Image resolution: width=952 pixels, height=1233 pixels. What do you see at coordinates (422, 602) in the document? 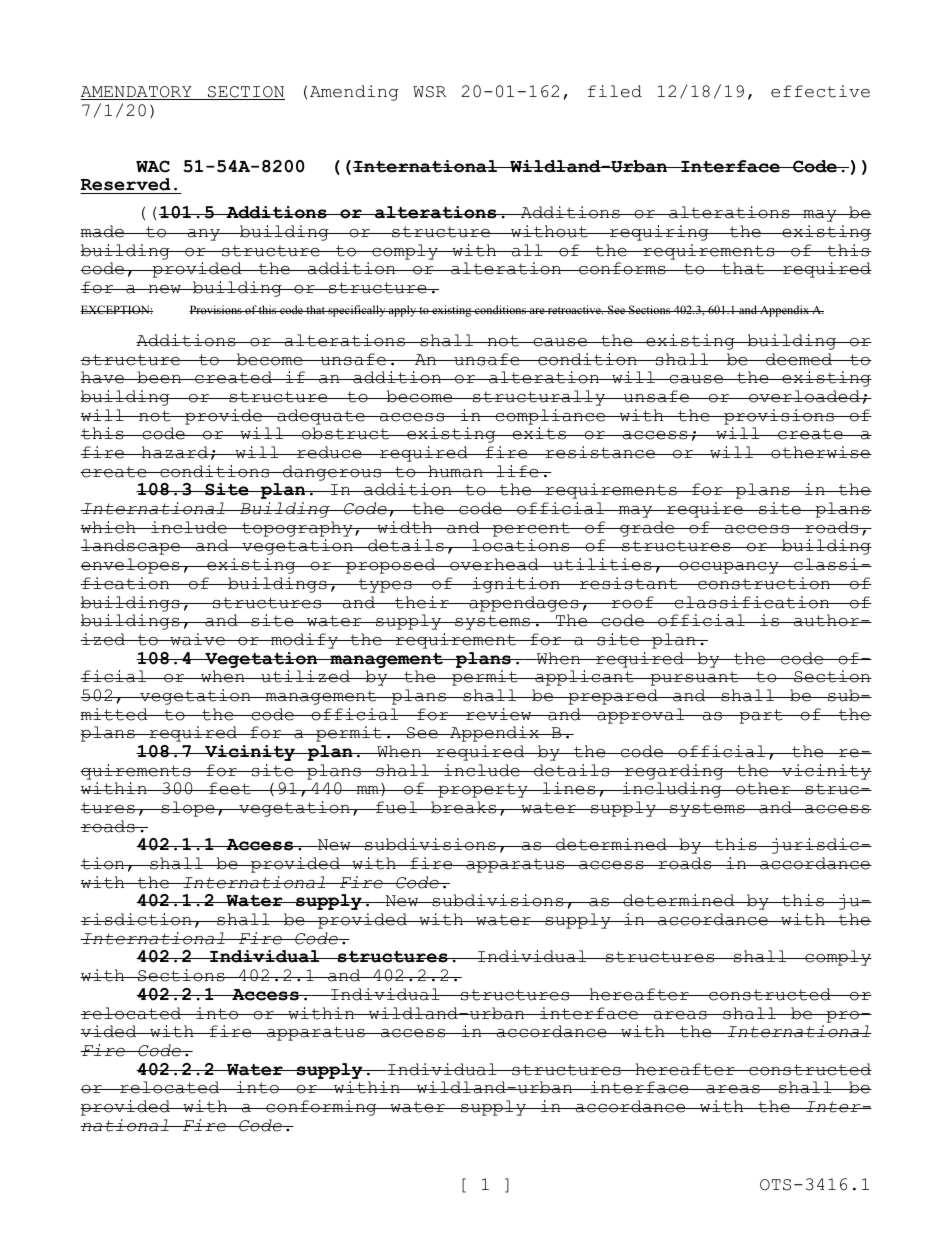
I see `their` at bounding box center [422, 602].
